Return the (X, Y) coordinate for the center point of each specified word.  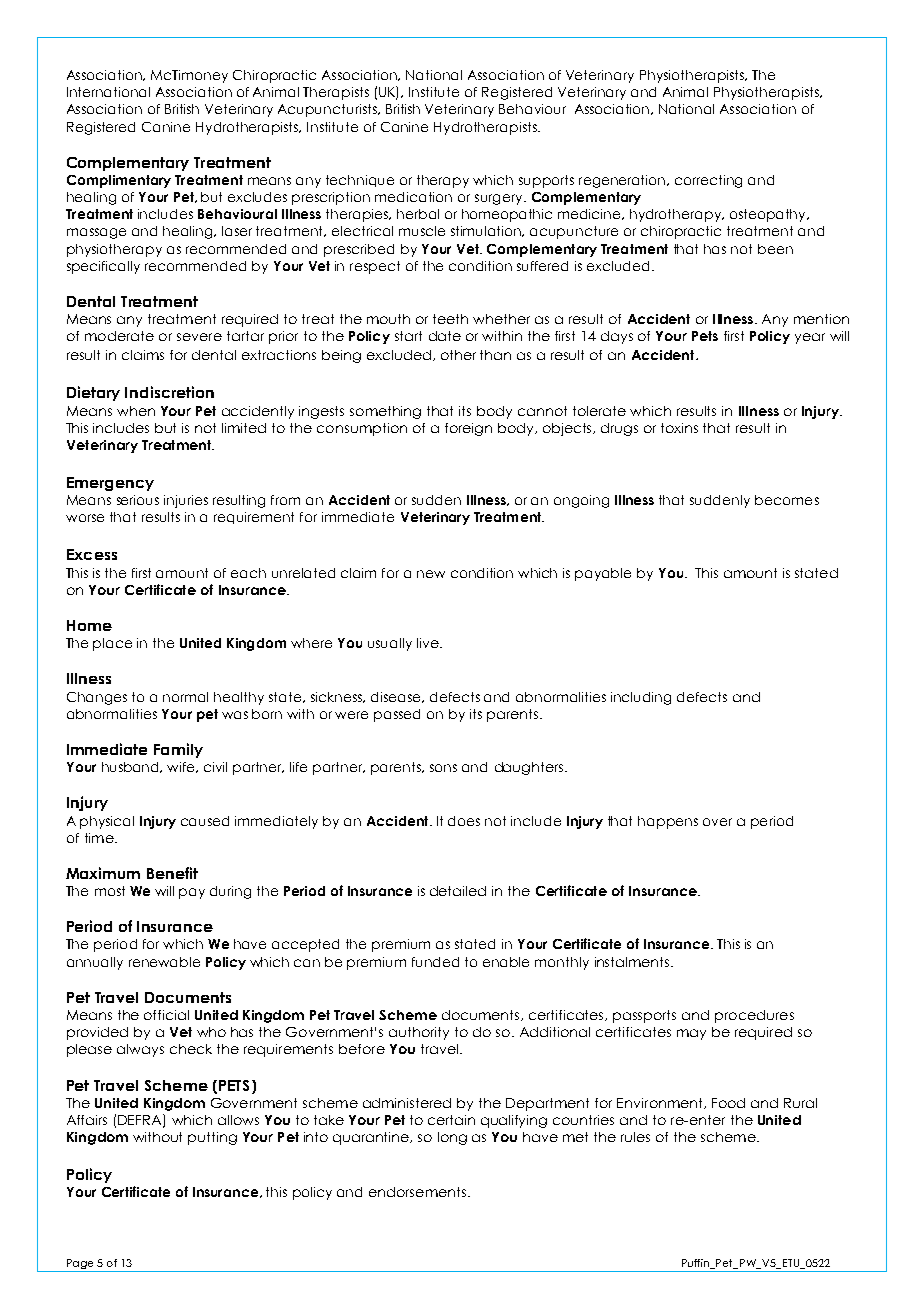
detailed (458, 891)
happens (668, 822)
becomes (787, 500)
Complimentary (119, 181)
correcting (708, 181)
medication (413, 197)
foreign (468, 429)
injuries (186, 501)
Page (80, 1265)
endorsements (417, 1192)
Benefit (172, 873)
